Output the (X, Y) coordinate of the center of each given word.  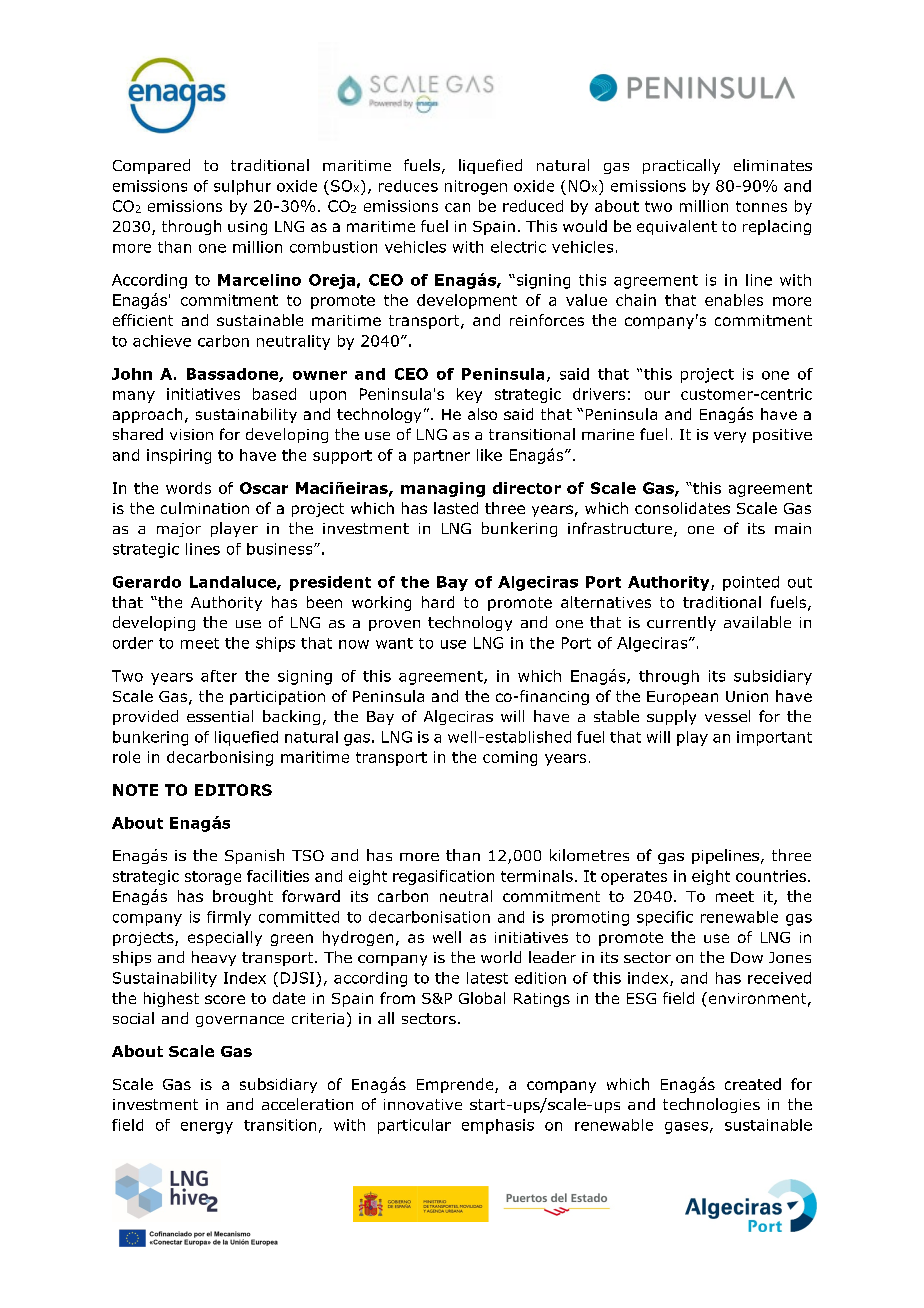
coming (510, 758)
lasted (456, 508)
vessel (727, 716)
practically (681, 166)
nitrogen (476, 187)
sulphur (242, 187)
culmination (205, 508)
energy (207, 1128)
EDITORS (233, 790)
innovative (423, 1104)
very (730, 437)
